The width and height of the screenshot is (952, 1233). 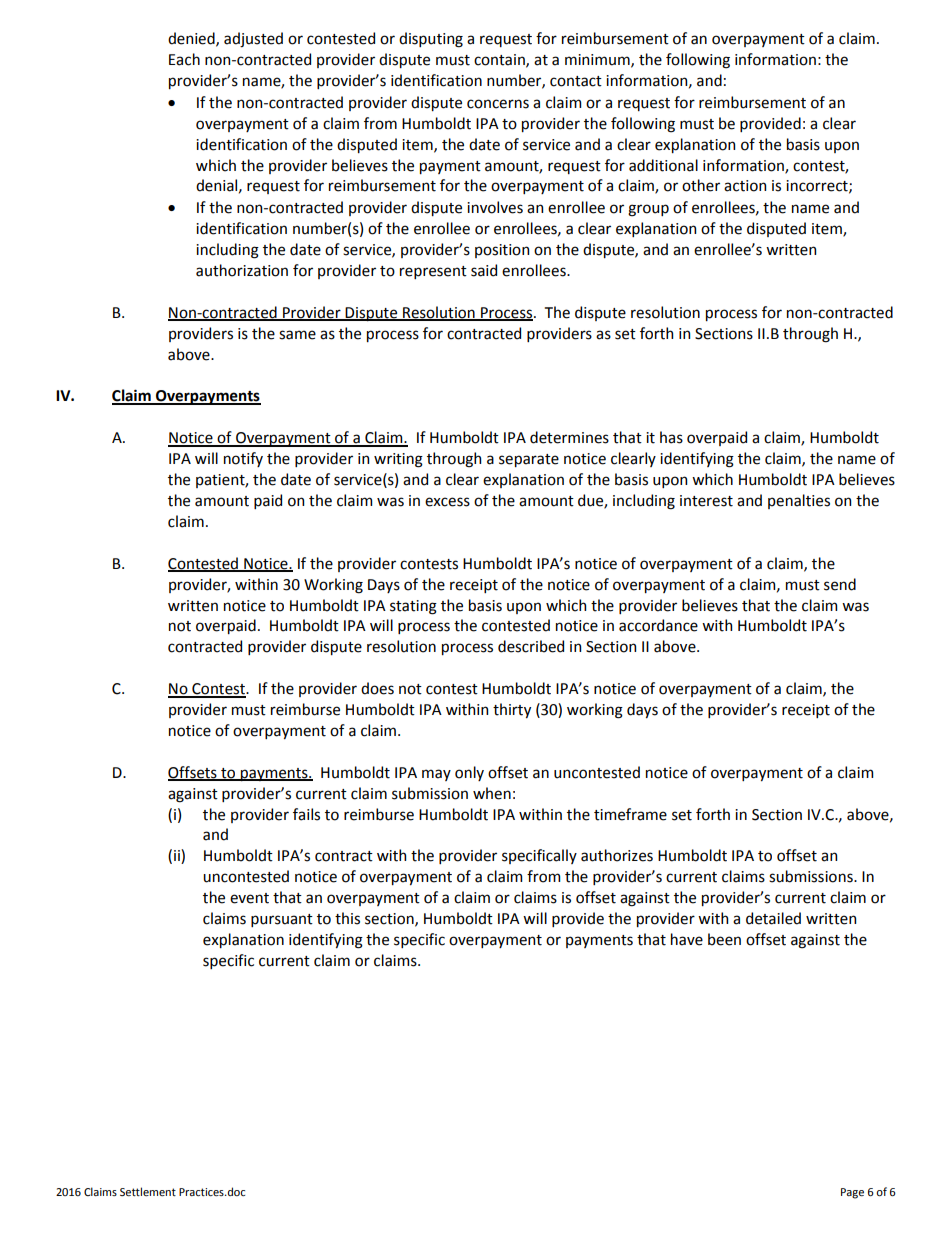 I want to click on penalties, so click(x=799, y=501).
